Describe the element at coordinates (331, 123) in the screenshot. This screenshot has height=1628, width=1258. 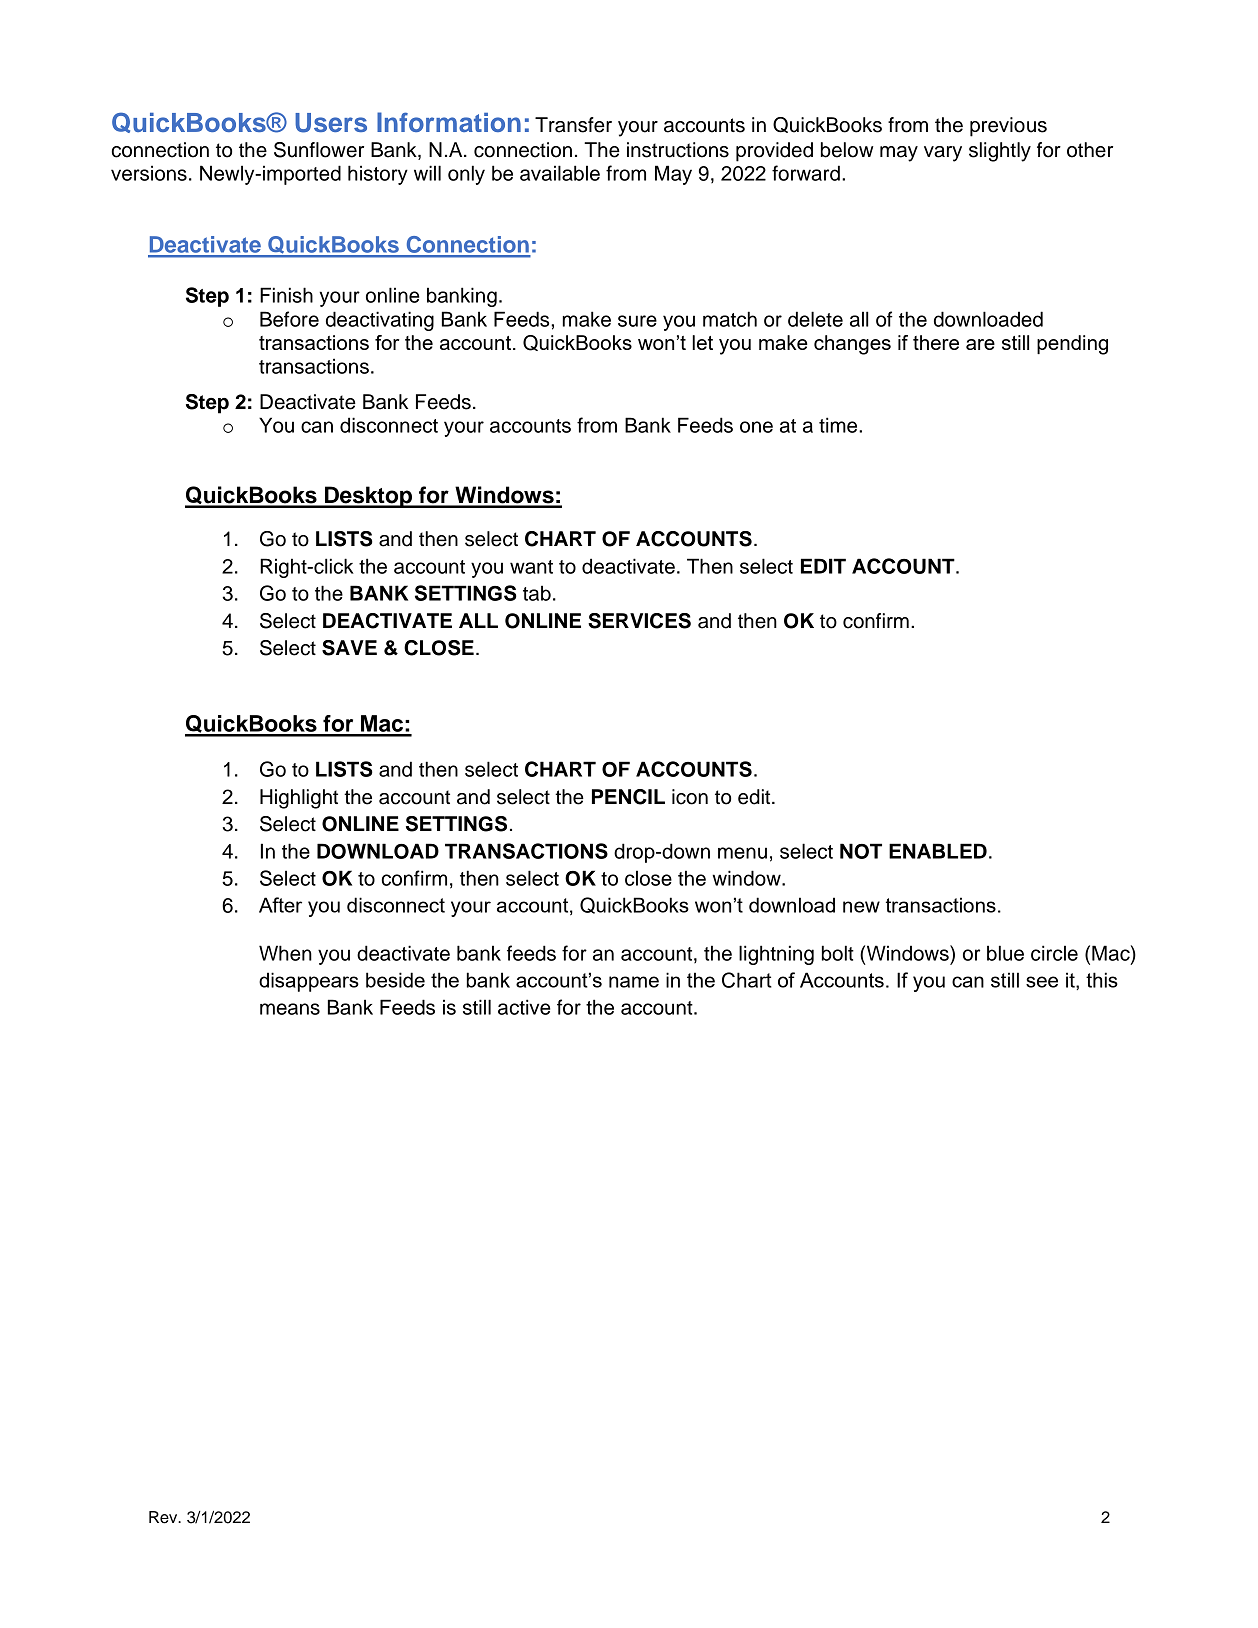
I see `Users` at that location.
